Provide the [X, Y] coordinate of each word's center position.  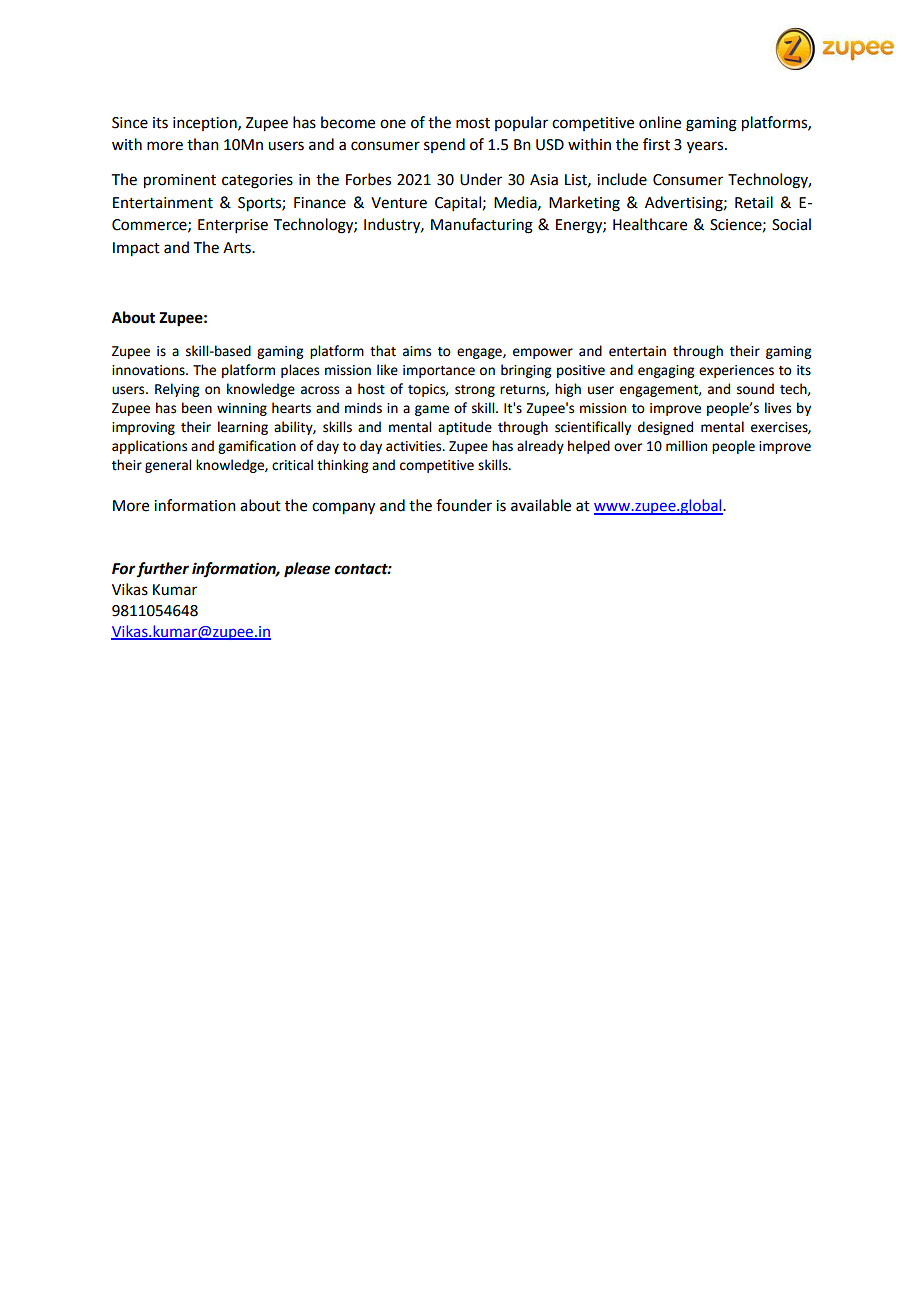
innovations [149, 370]
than [203, 144]
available [541, 505]
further [162, 569]
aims [417, 351]
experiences [736, 371]
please [307, 570]
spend [444, 145]
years [706, 147]
